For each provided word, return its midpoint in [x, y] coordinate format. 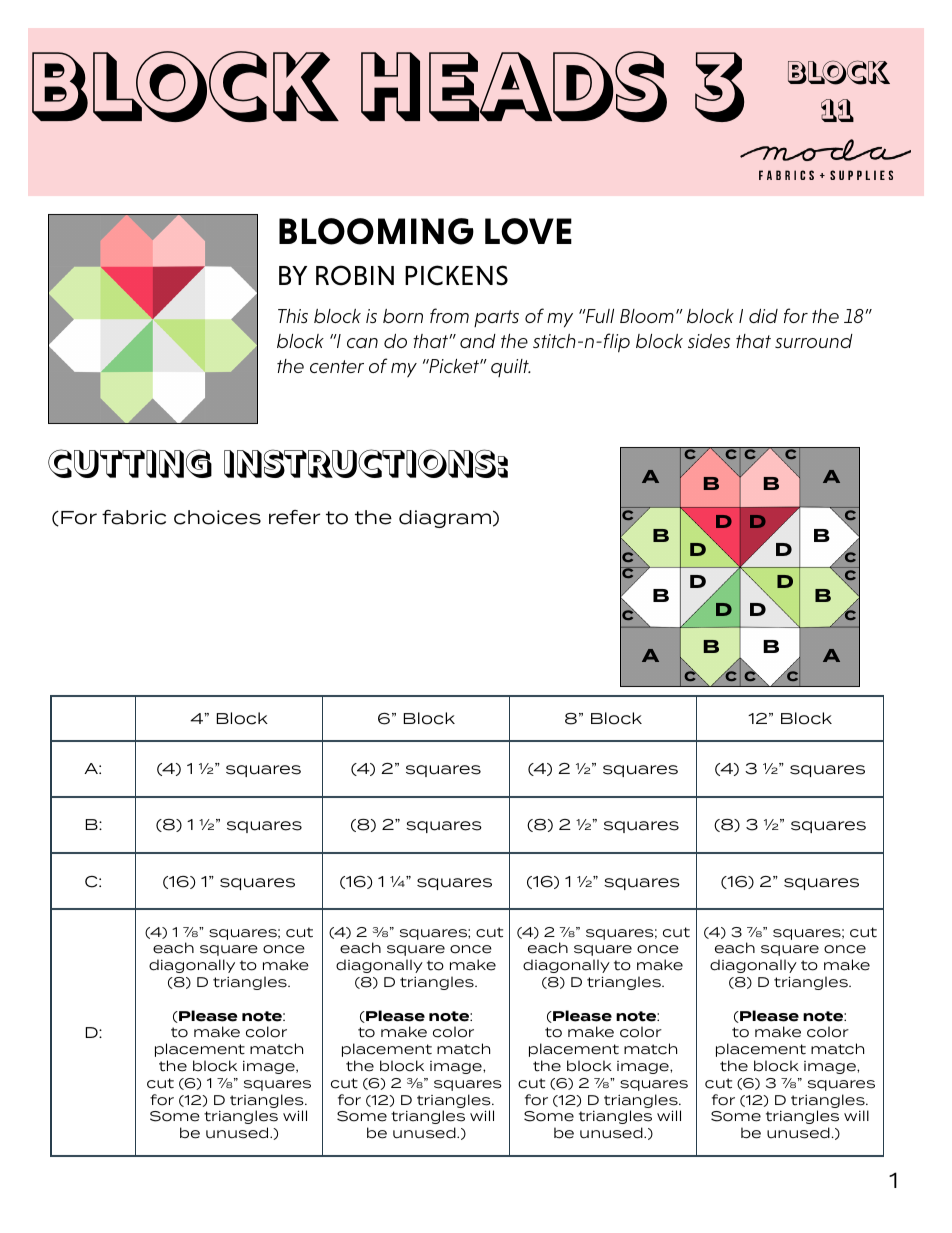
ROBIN [355, 275]
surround [814, 341]
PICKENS [456, 275]
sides [709, 341]
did [763, 316]
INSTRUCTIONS [360, 463]
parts [496, 318]
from [449, 315]
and [478, 341]
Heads [514, 86]
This [293, 316]
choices [217, 517]
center [337, 366]
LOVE [528, 231]
